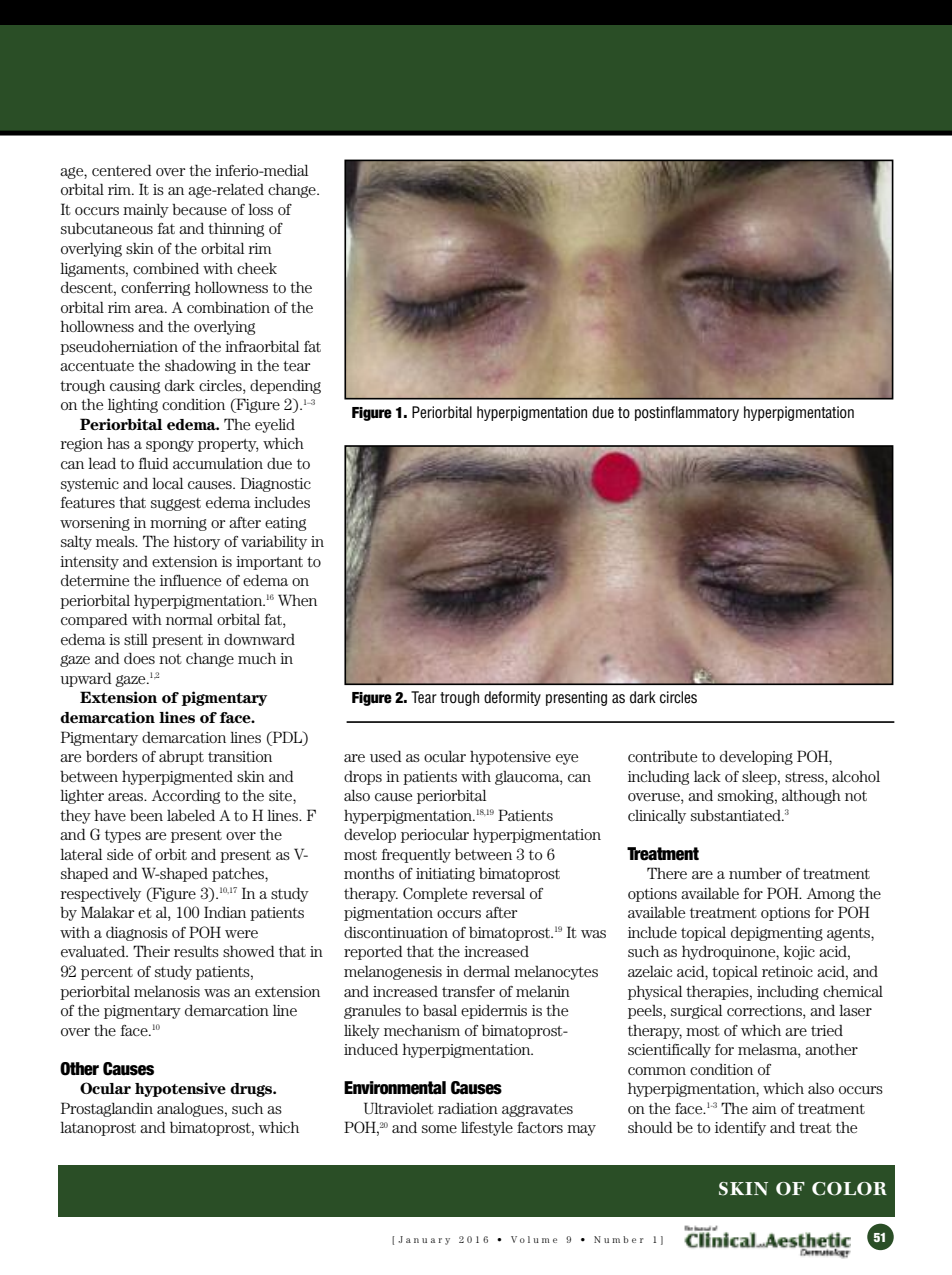  What do you see at coordinates (285, 386) in the screenshot?
I see `depending` at bounding box center [285, 386].
